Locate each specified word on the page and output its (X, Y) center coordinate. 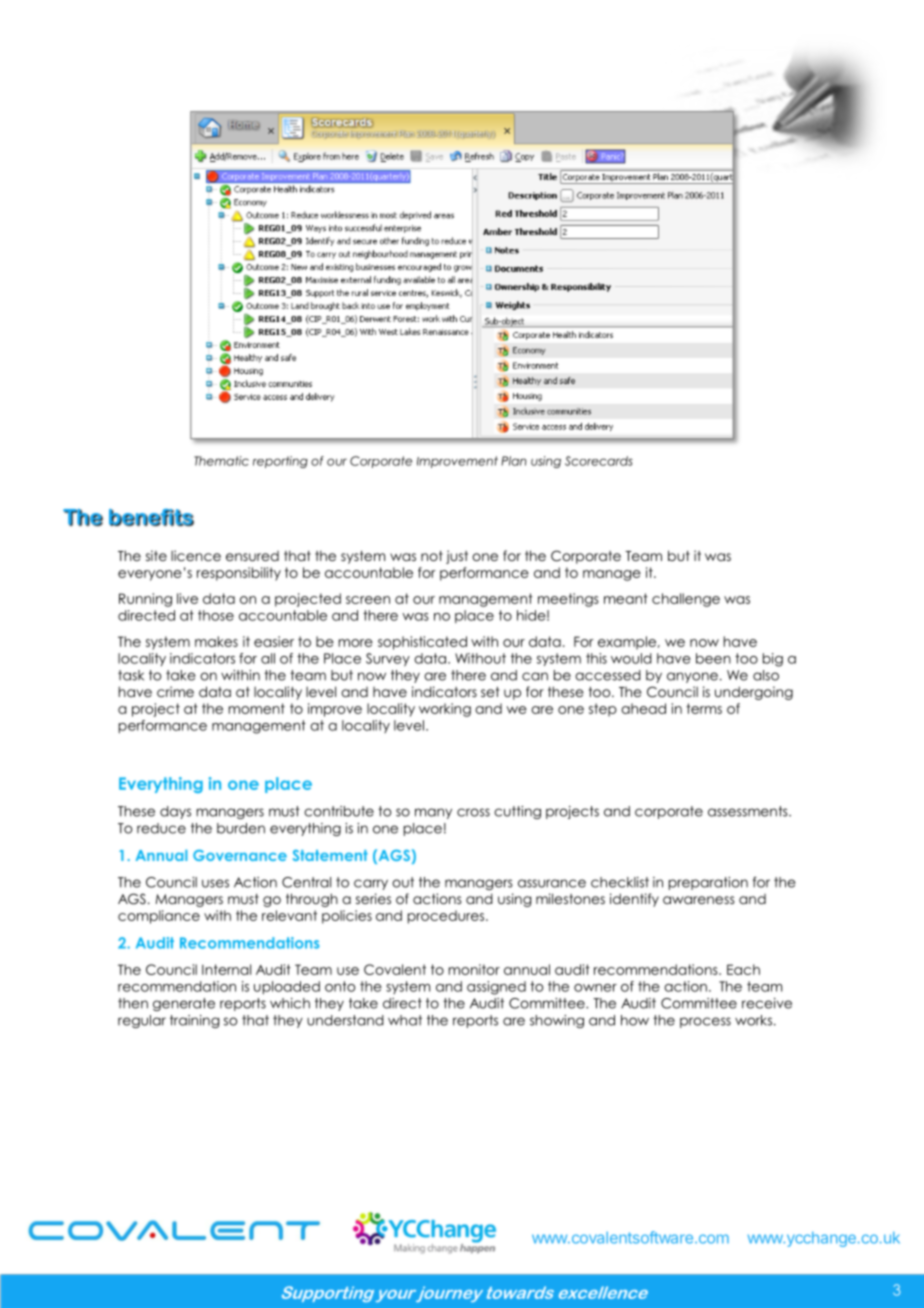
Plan (514, 461)
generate (184, 1004)
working (445, 710)
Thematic (221, 461)
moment (257, 708)
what (405, 1020)
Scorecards (599, 461)
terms (704, 708)
